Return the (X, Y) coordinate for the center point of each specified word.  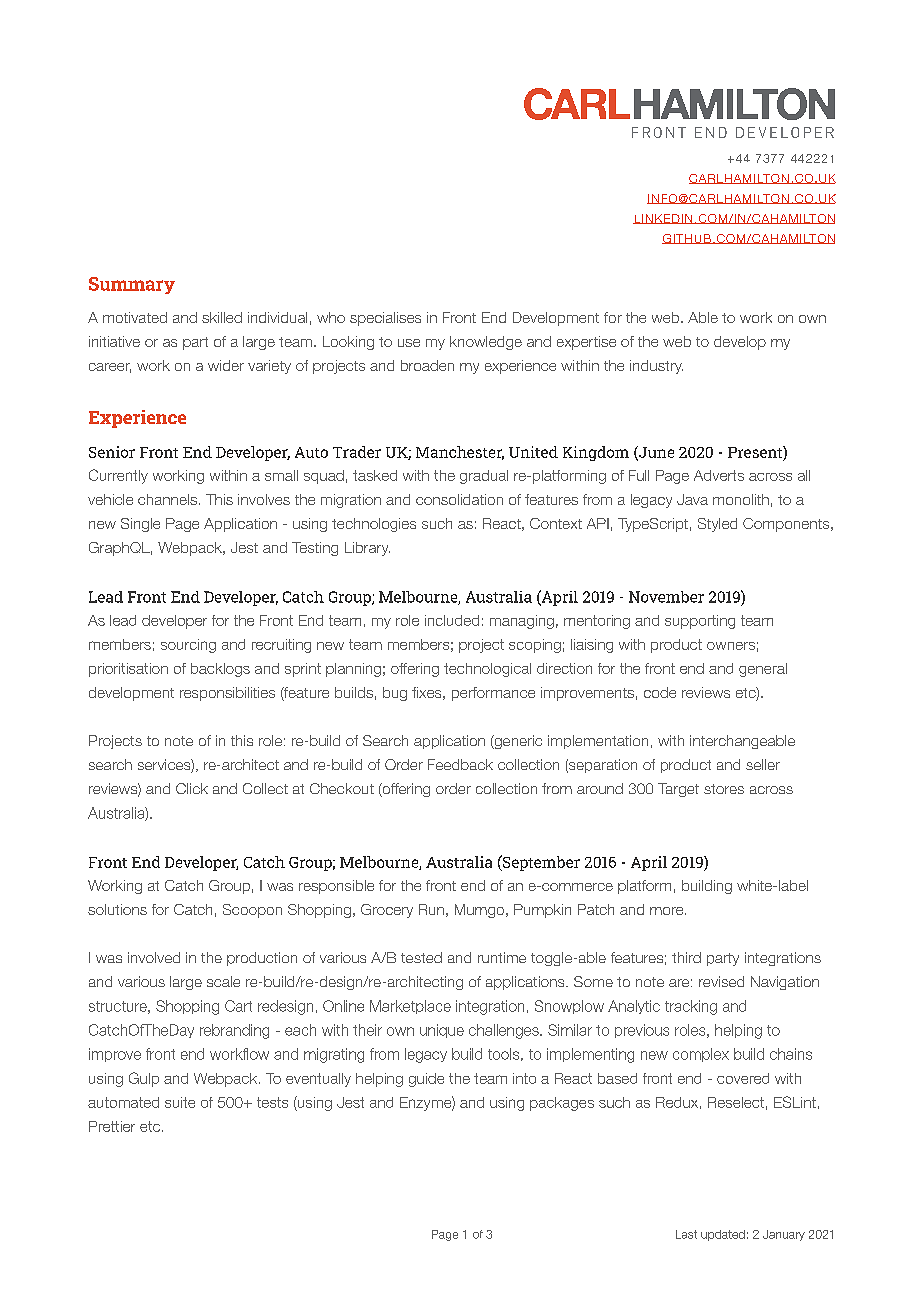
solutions (117, 909)
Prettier (112, 1126)
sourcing (188, 646)
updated (723, 1235)
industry (656, 367)
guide (426, 1080)
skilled (222, 317)
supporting (700, 622)
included (452, 620)
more (668, 911)
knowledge (486, 343)
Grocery (387, 911)
